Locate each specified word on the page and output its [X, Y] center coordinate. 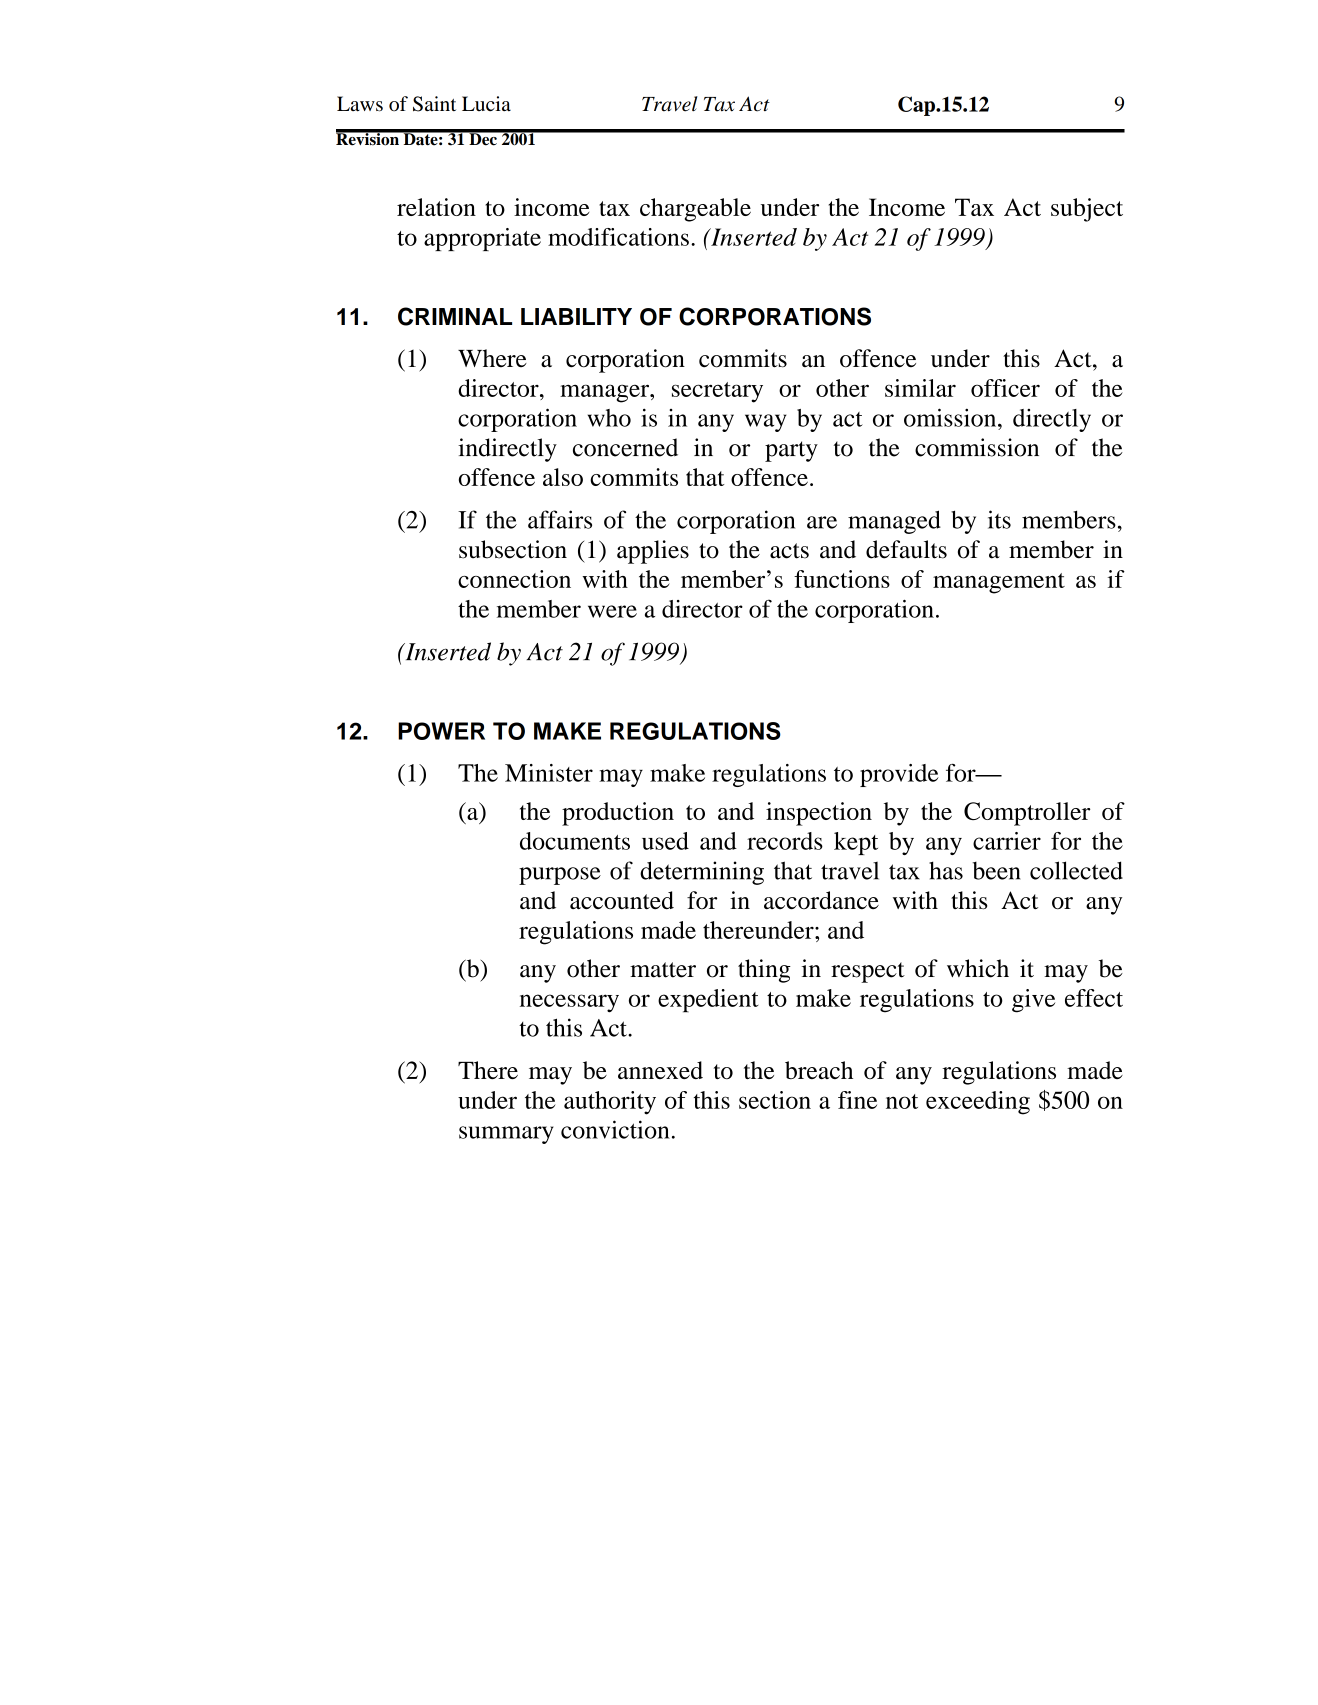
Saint [434, 104]
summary [506, 1135]
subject [1087, 210]
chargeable [695, 210]
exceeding [978, 1103]
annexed [660, 1070]
